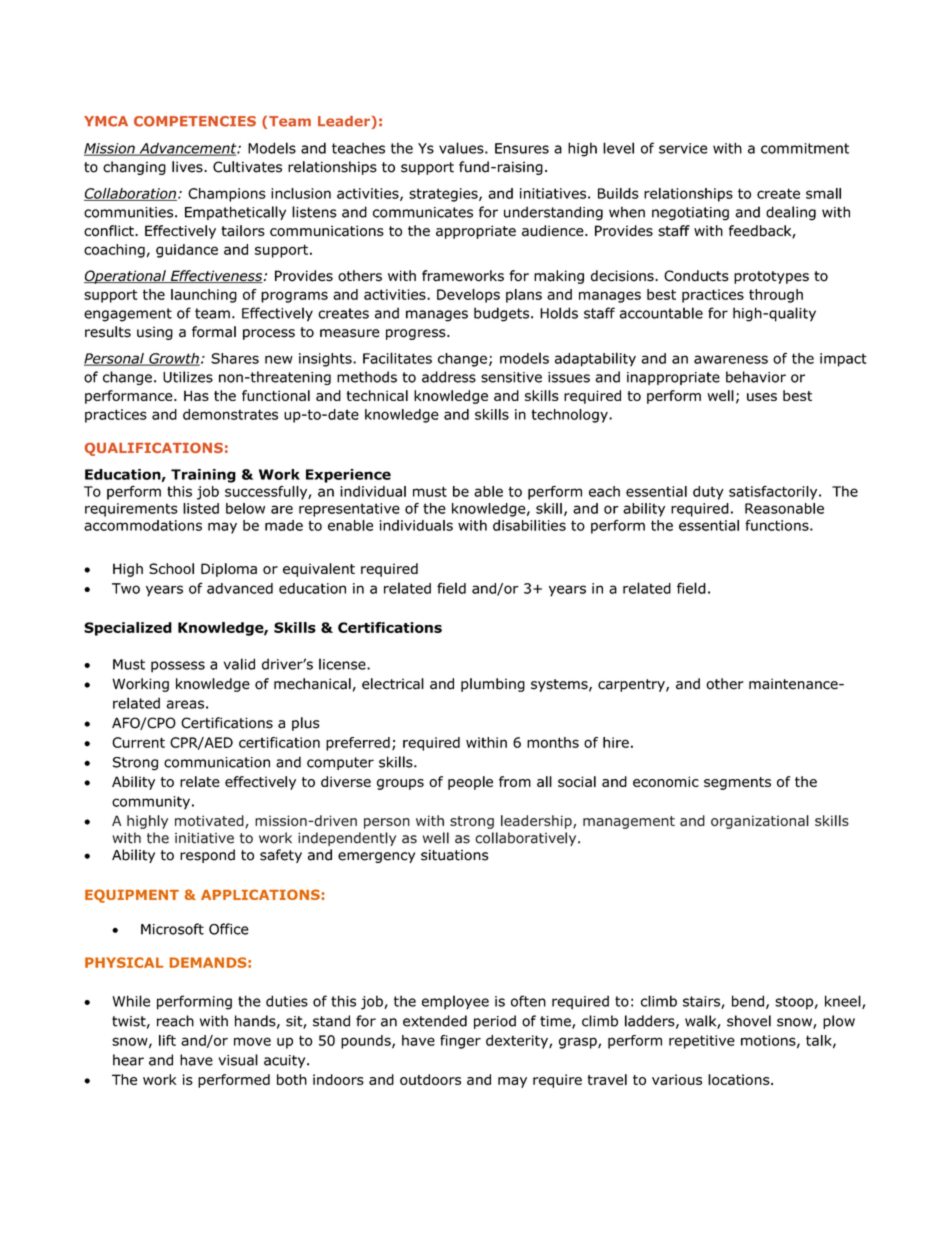  I want to click on duty, so click(708, 493).
